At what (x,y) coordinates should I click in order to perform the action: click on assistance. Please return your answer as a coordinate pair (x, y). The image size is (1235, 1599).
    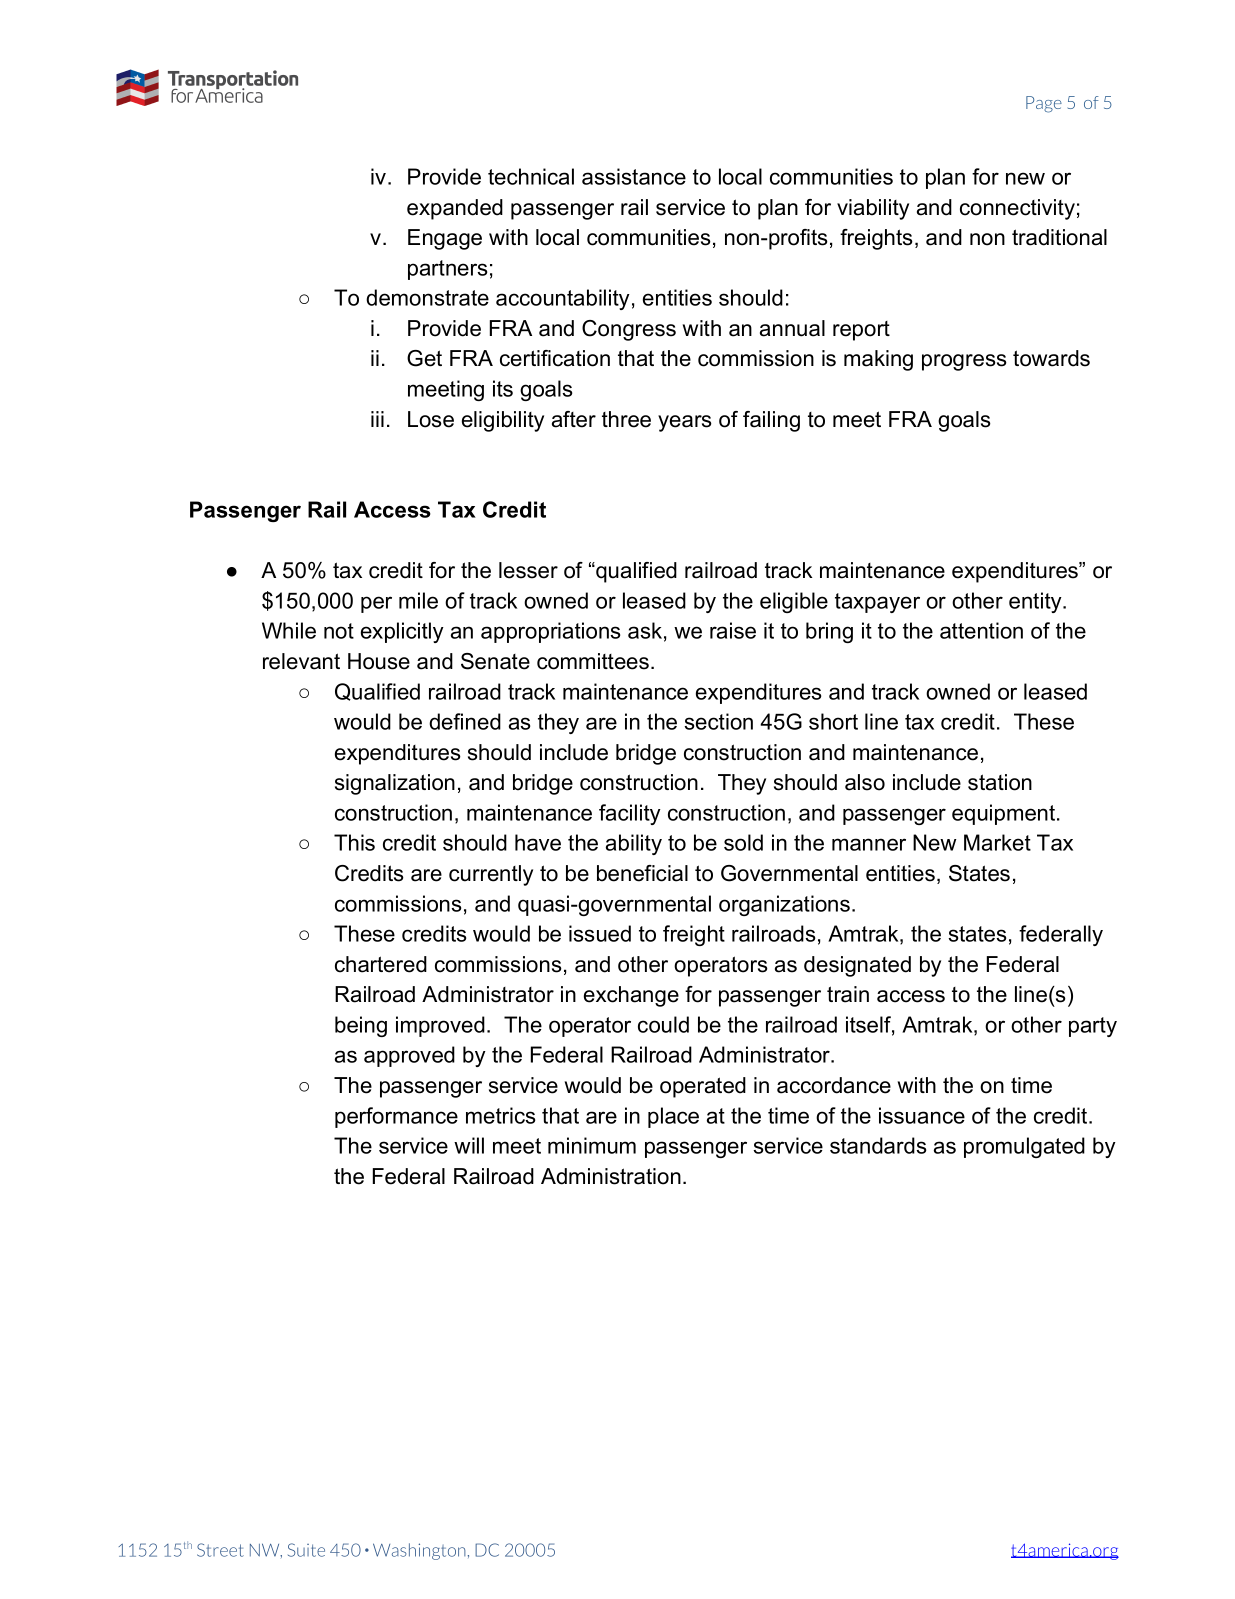
    Looking at the image, I should click on (634, 176).
